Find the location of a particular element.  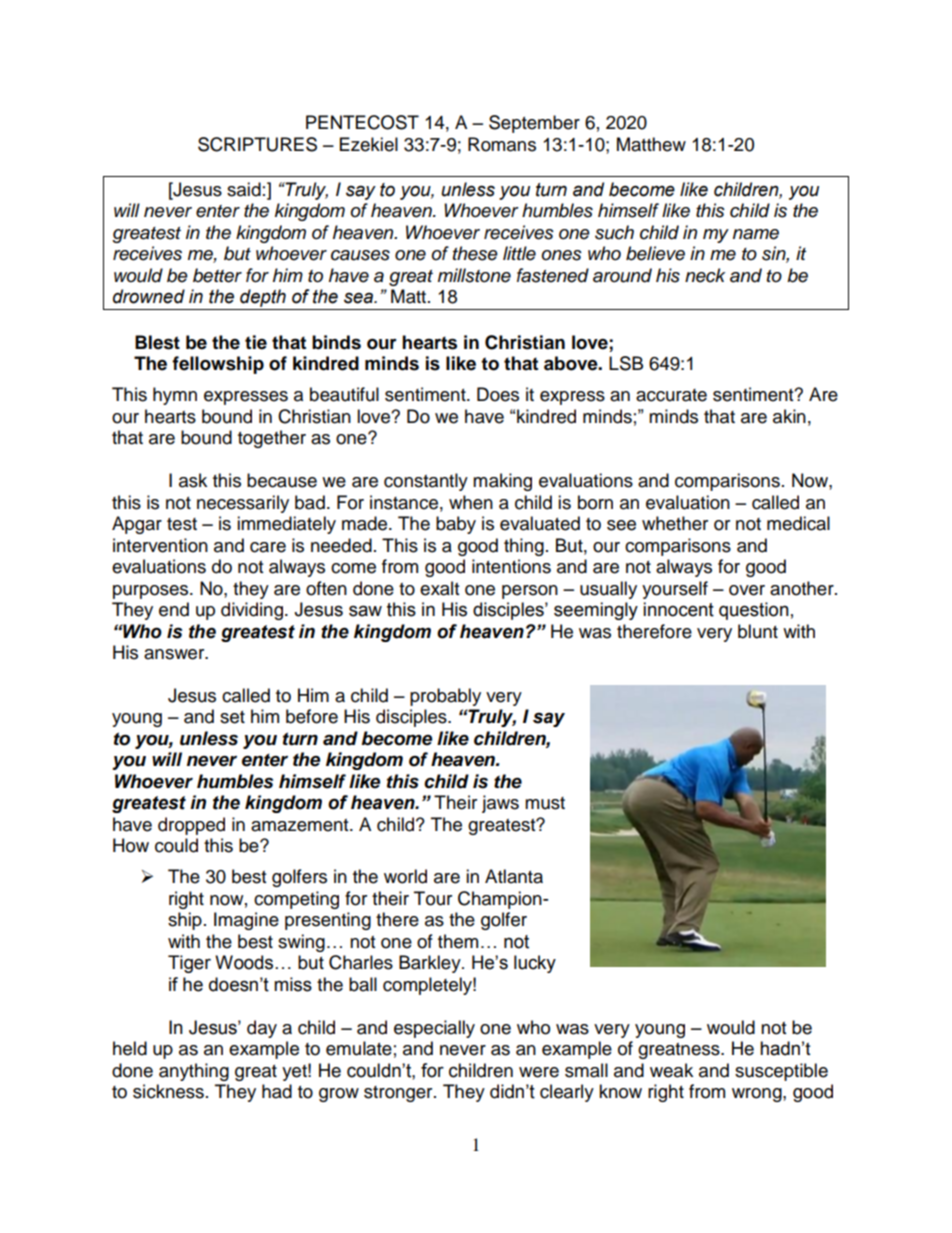

sickness is located at coordinates (168, 1091).
